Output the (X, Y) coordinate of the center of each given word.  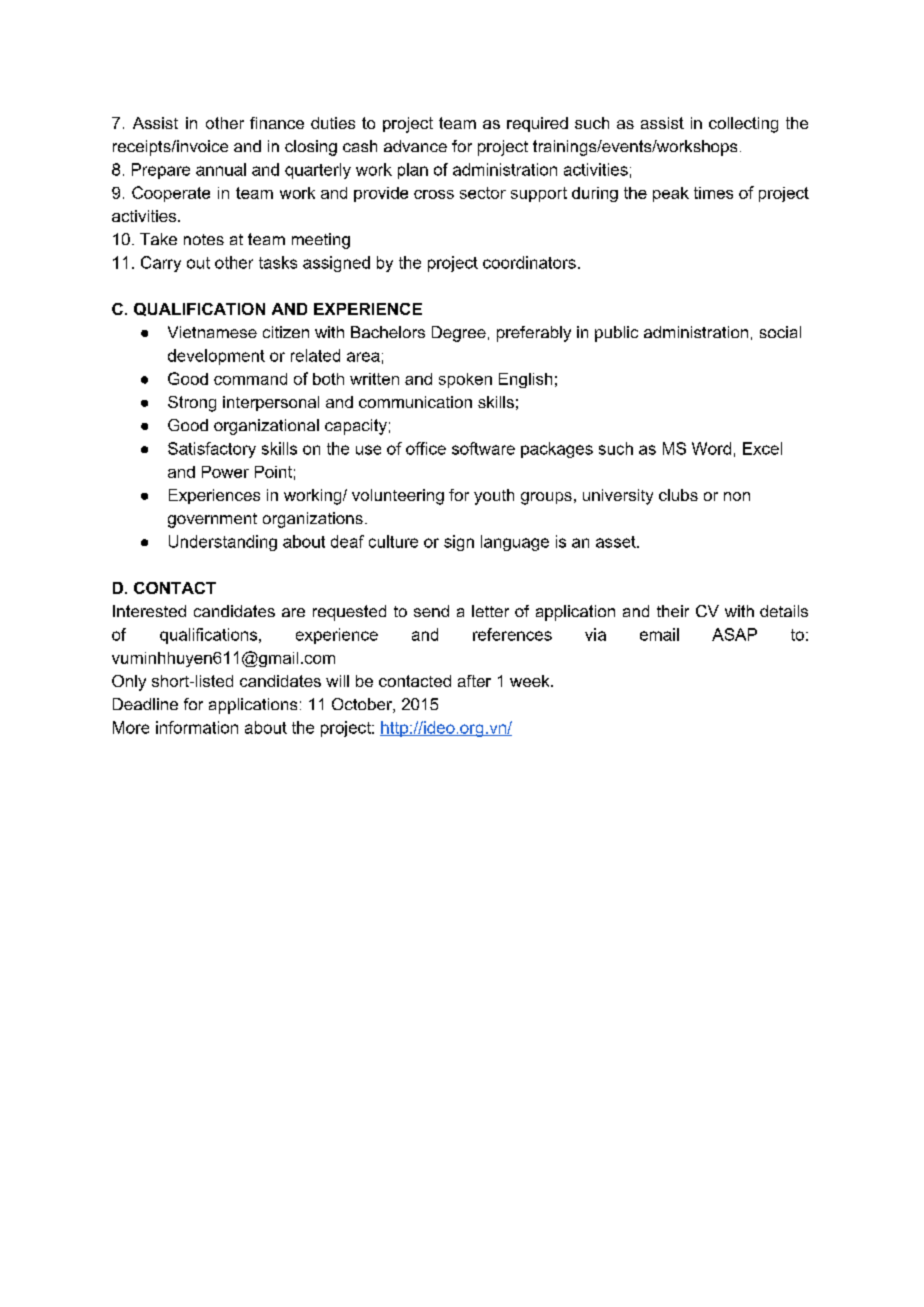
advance (415, 146)
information (197, 727)
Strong (192, 404)
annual (221, 169)
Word (711, 448)
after (474, 681)
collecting (743, 125)
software (483, 448)
